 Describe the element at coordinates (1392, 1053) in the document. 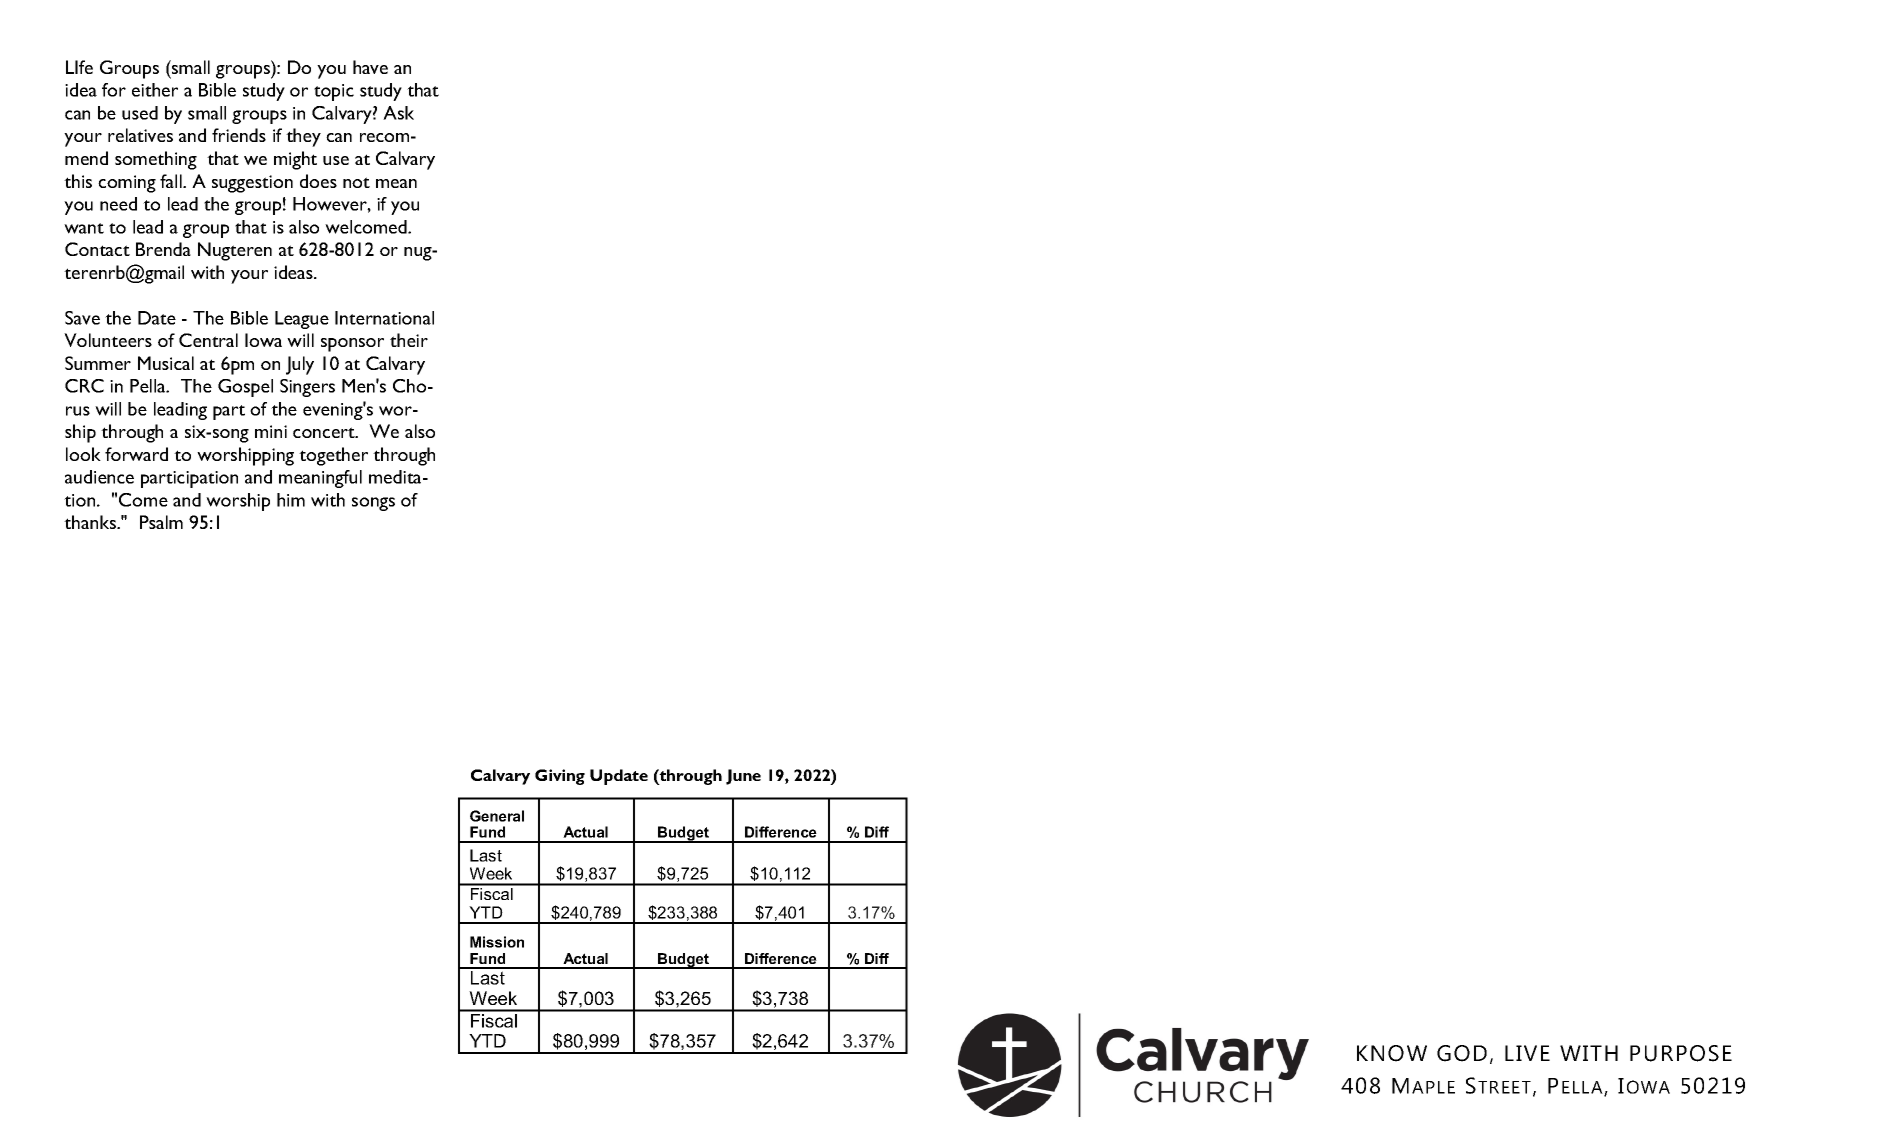

I see `KNOW` at that location.
